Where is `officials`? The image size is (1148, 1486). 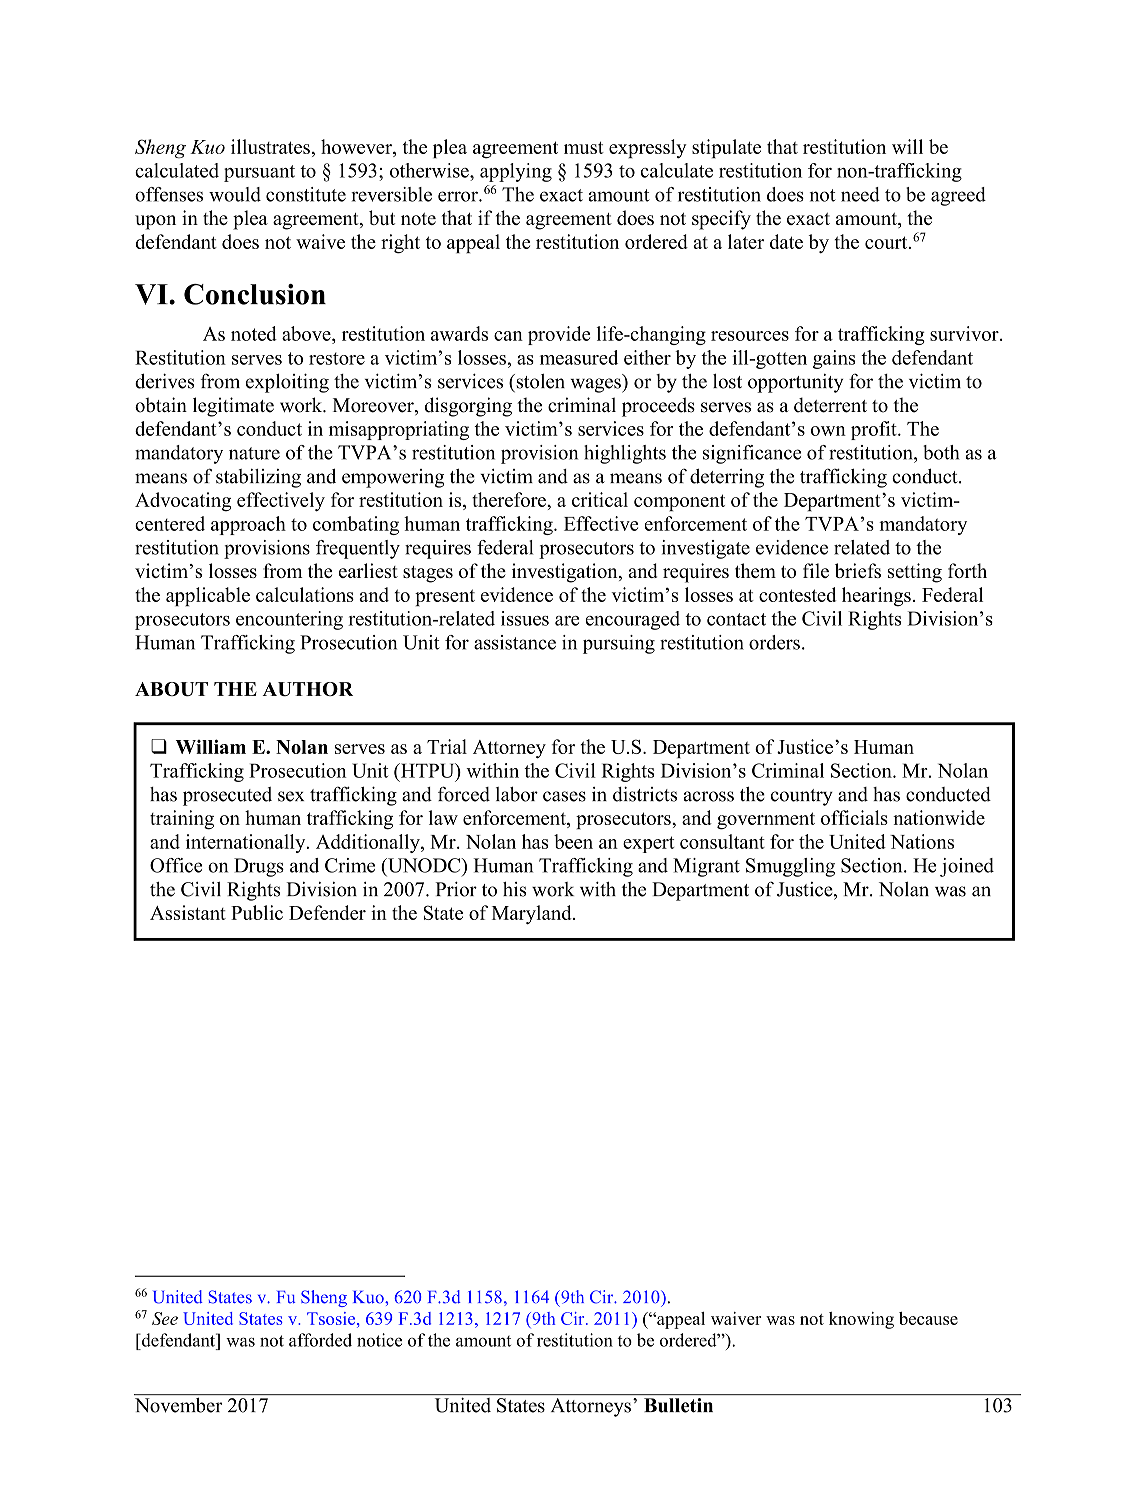
officials is located at coordinates (854, 817).
